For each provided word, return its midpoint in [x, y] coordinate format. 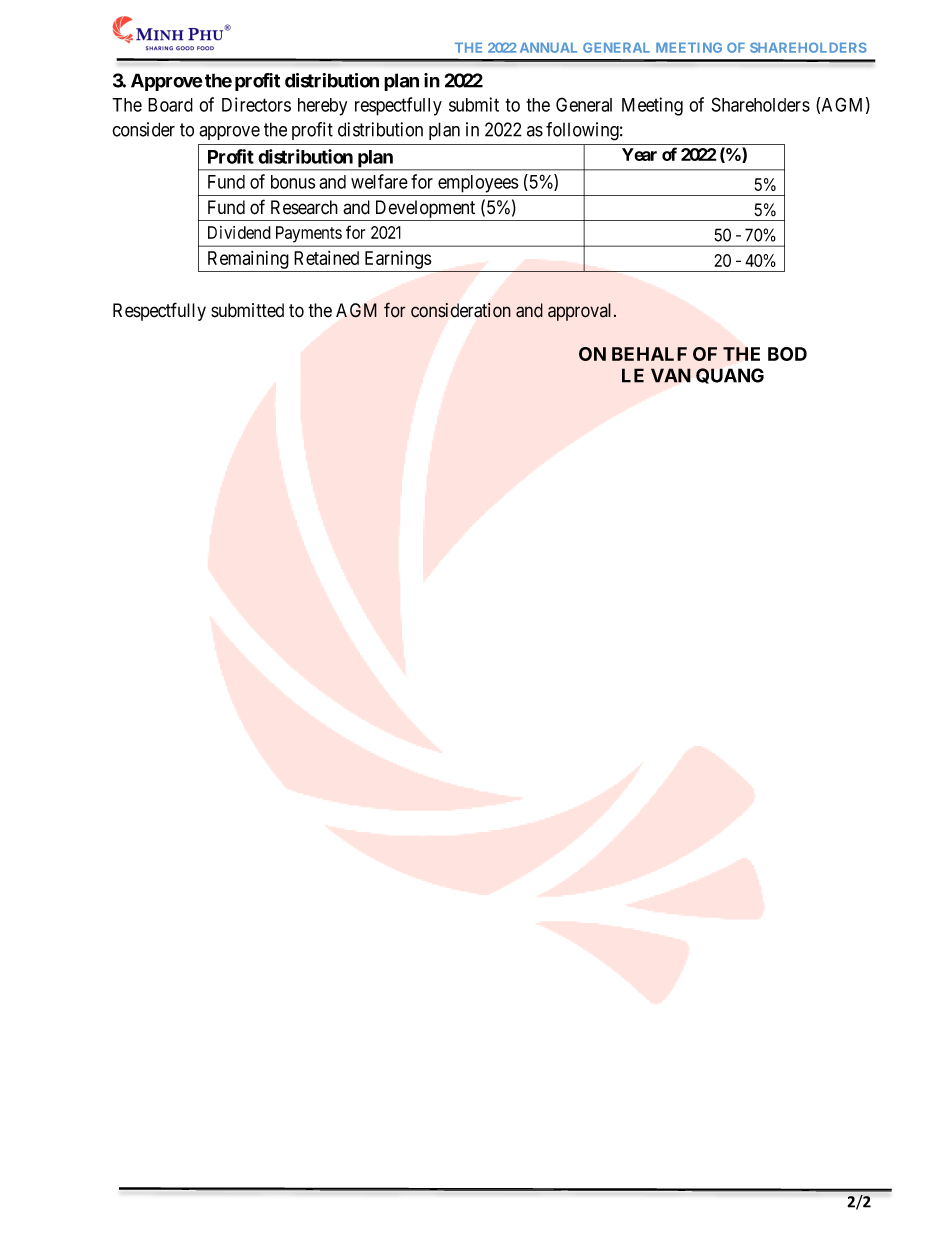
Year [639, 154]
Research [304, 207]
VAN [671, 375]
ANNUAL [548, 47]
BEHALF [649, 354]
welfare [379, 181]
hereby [322, 107]
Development [425, 210]
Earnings [398, 259]
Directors [256, 104]
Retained [326, 258]
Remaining [248, 260]
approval [581, 312]
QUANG [730, 376]
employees [478, 184]
